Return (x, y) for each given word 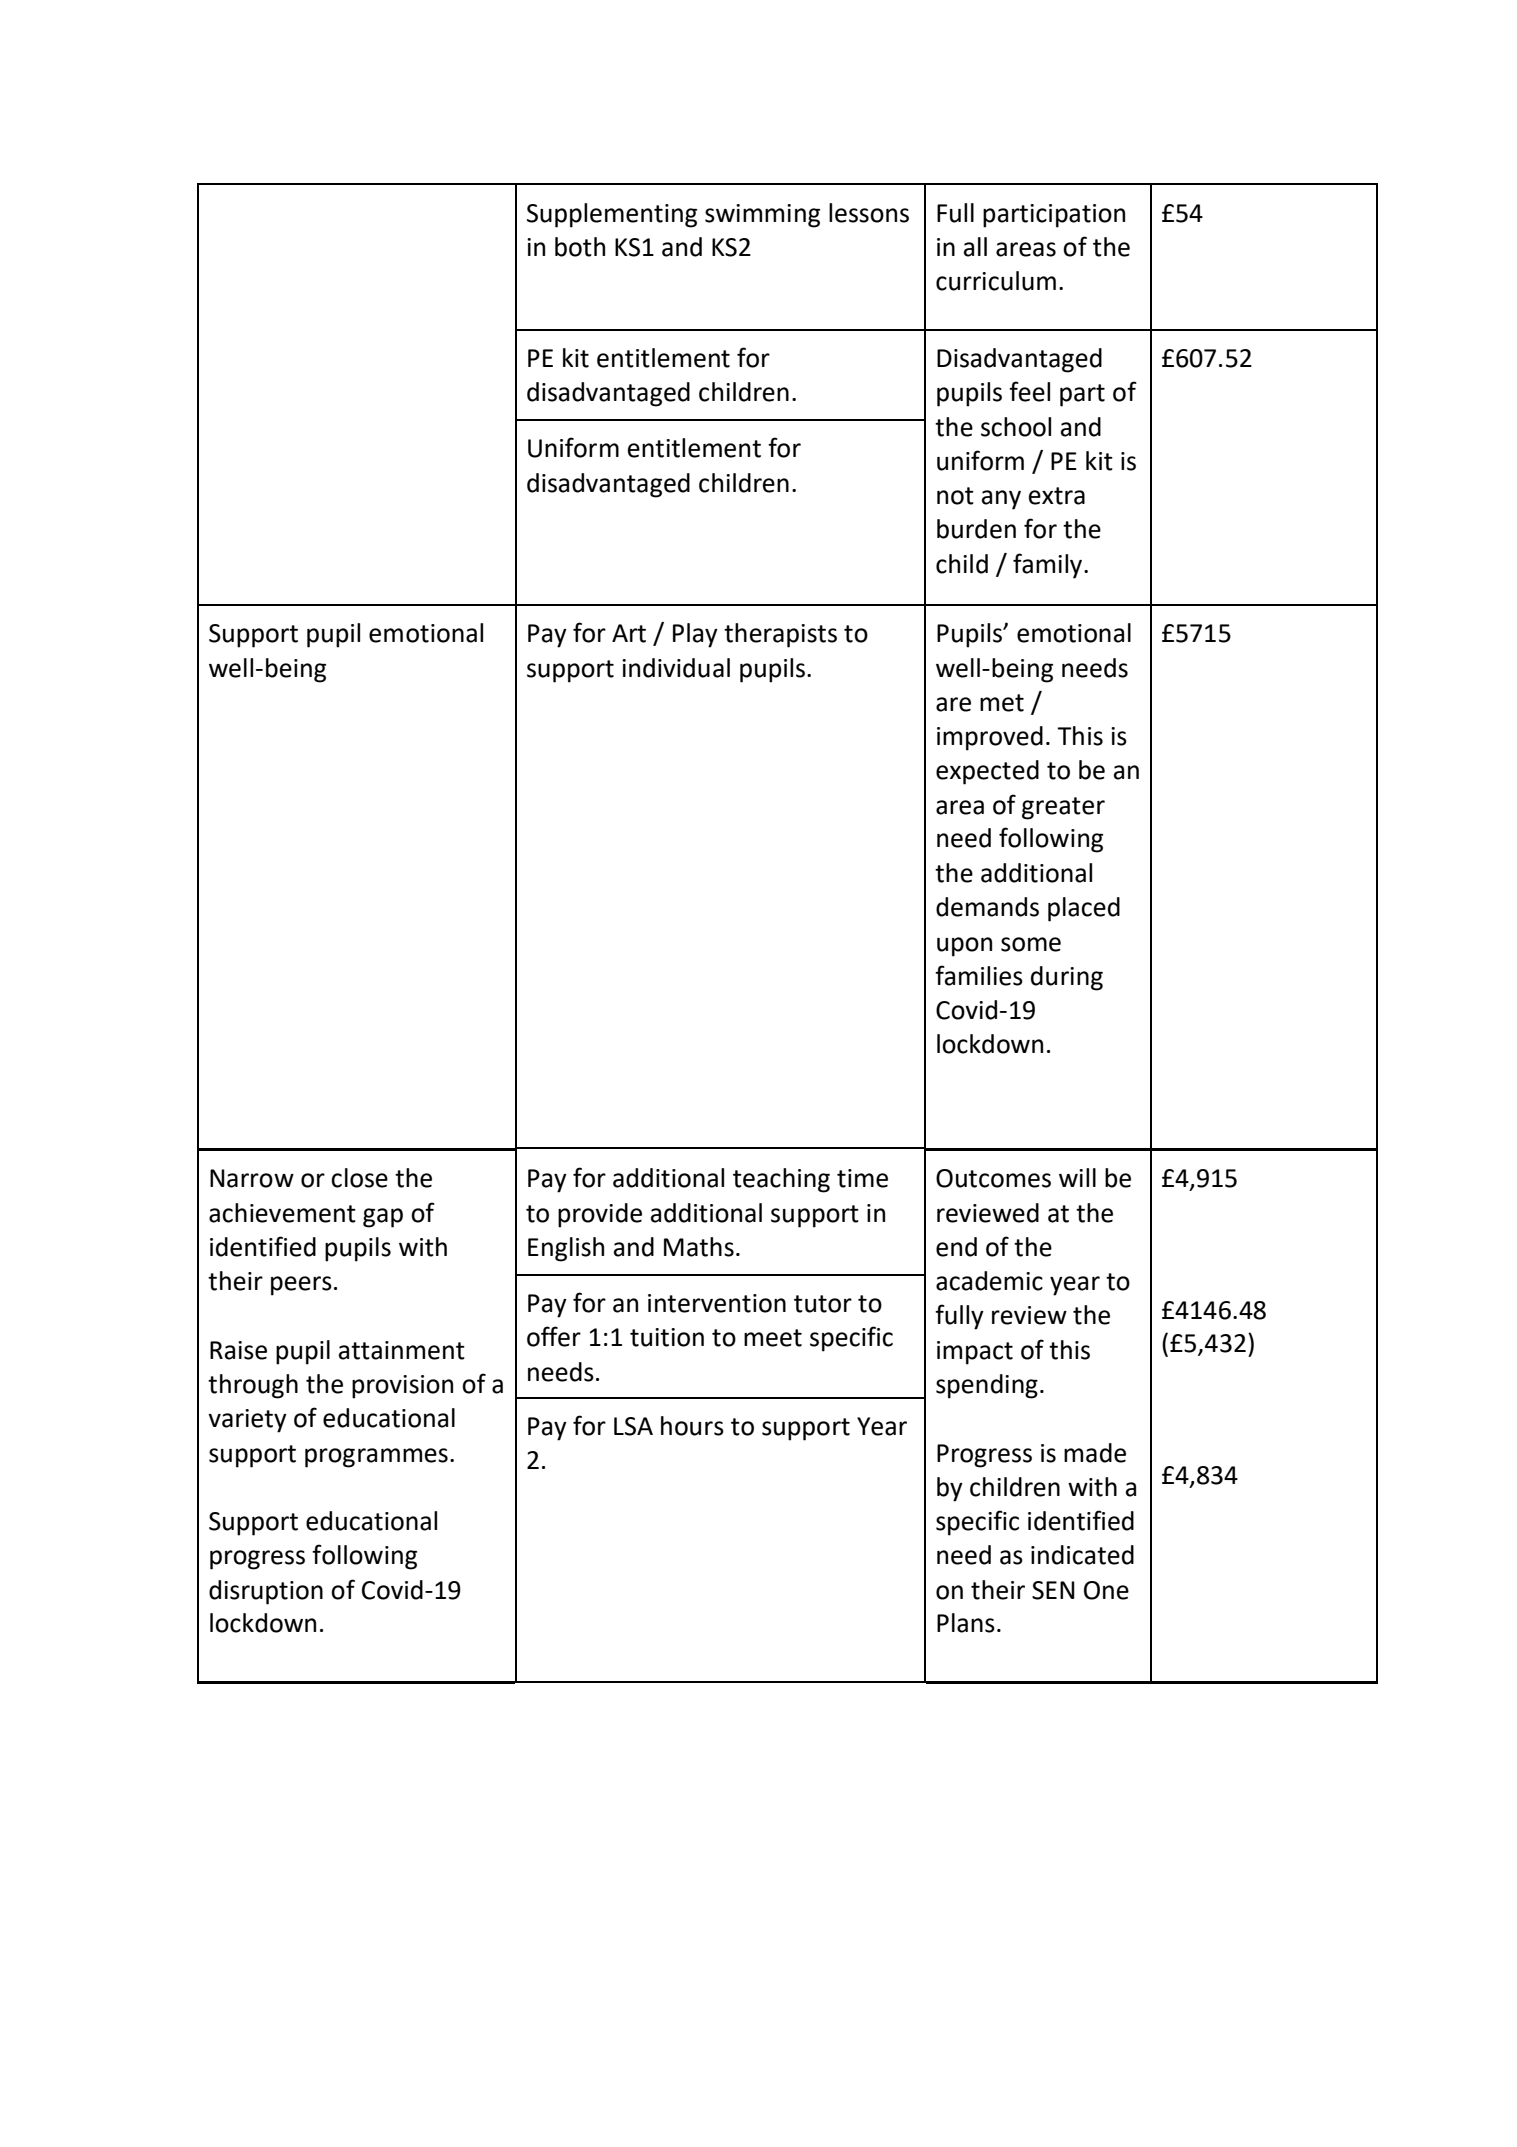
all (975, 247)
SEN (1053, 1590)
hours (692, 1426)
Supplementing (612, 215)
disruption (266, 1592)
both (580, 247)
